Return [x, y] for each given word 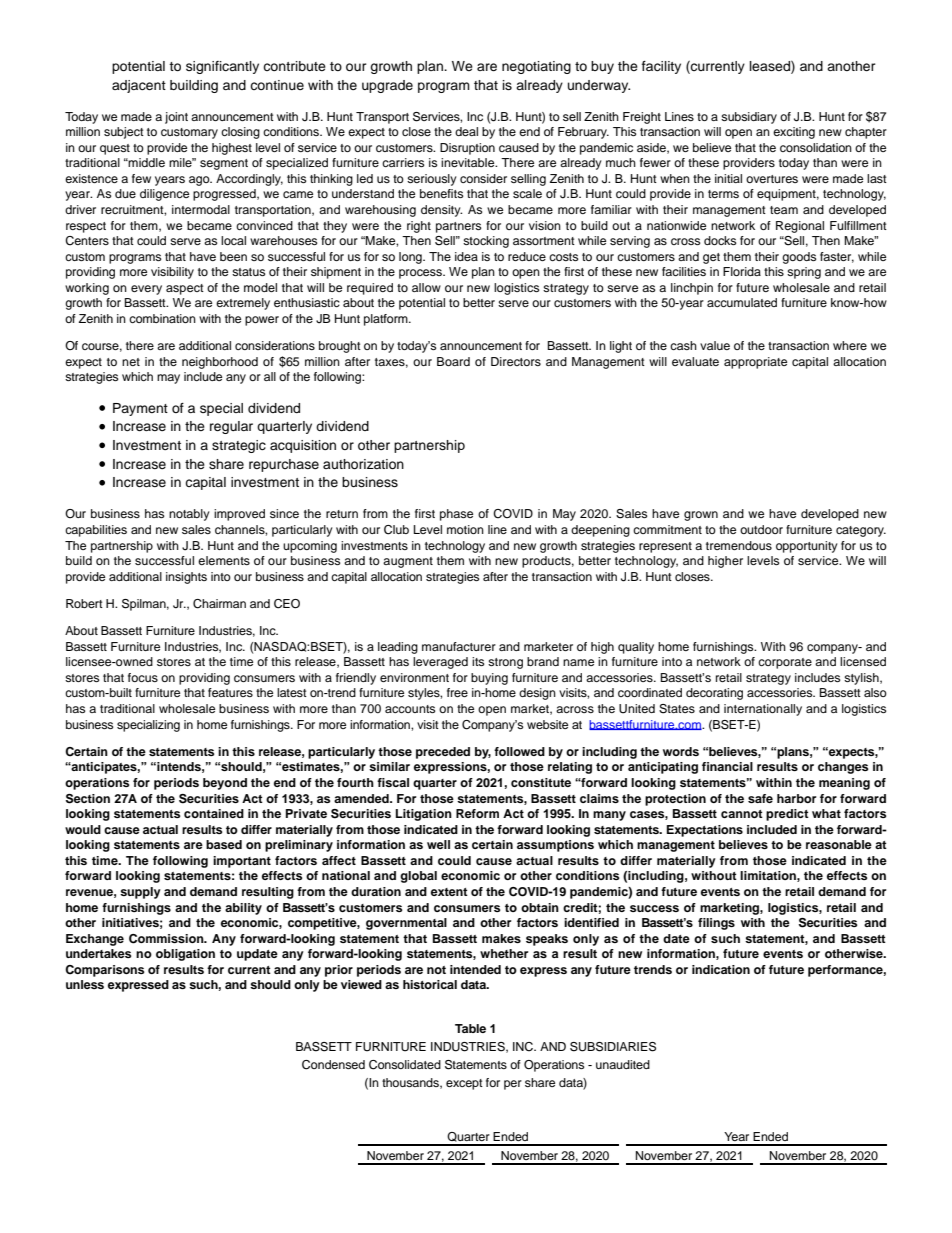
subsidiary [749, 118]
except [464, 1084]
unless [85, 984]
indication [721, 969]
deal [466, 131]
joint [176, 118]
